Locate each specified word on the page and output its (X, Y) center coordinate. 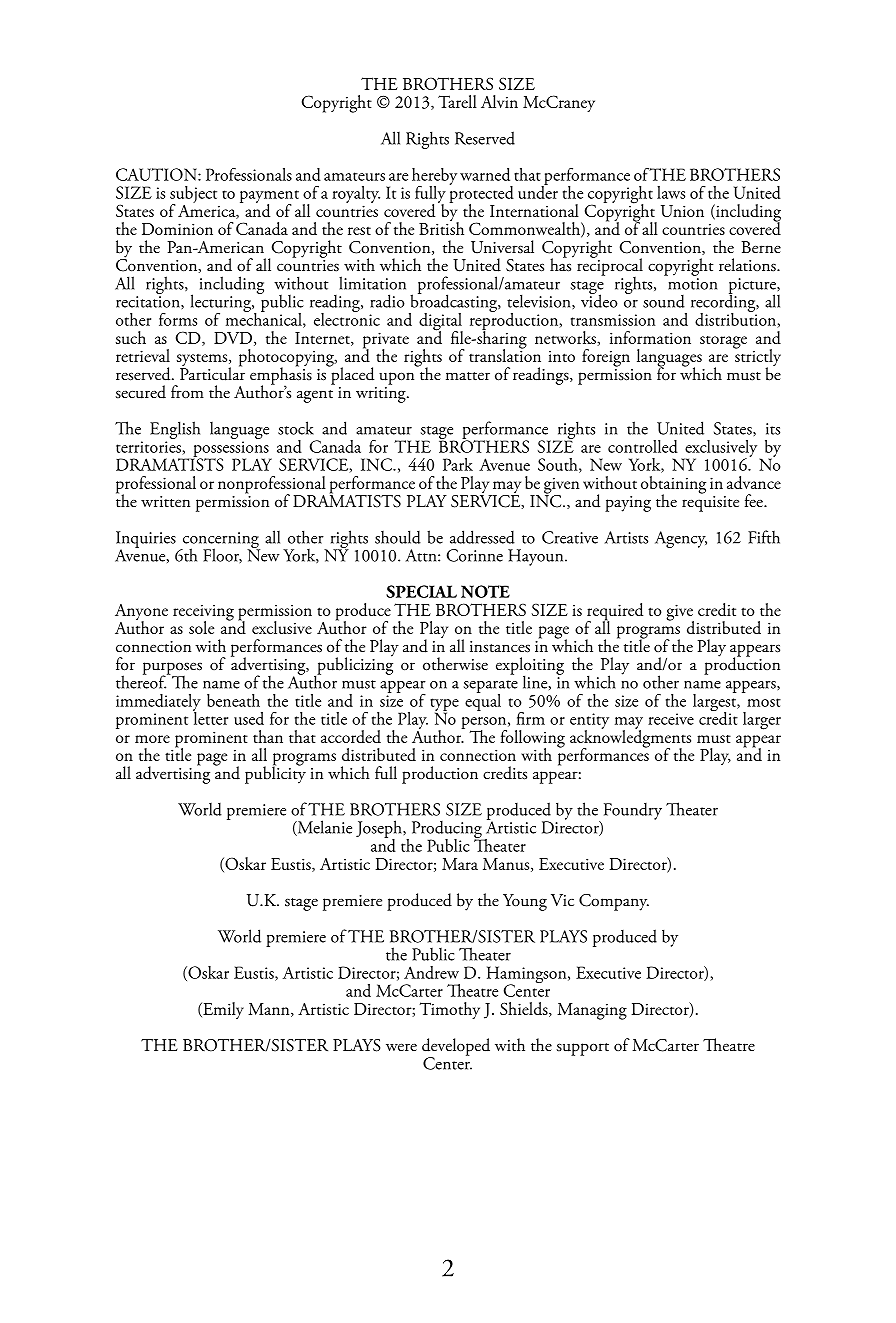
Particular (212, 373)
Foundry (633, 811)
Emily (222, 1010)
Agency (681, 539)
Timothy (449, 1010)
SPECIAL (421, 591)
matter (468, 376)
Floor (222, 555)
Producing (448, 831)
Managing (592, 1011)
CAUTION (157, 174)
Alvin (499, 101)
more (152, 739)
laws (671, 192)
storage (723, 342)
